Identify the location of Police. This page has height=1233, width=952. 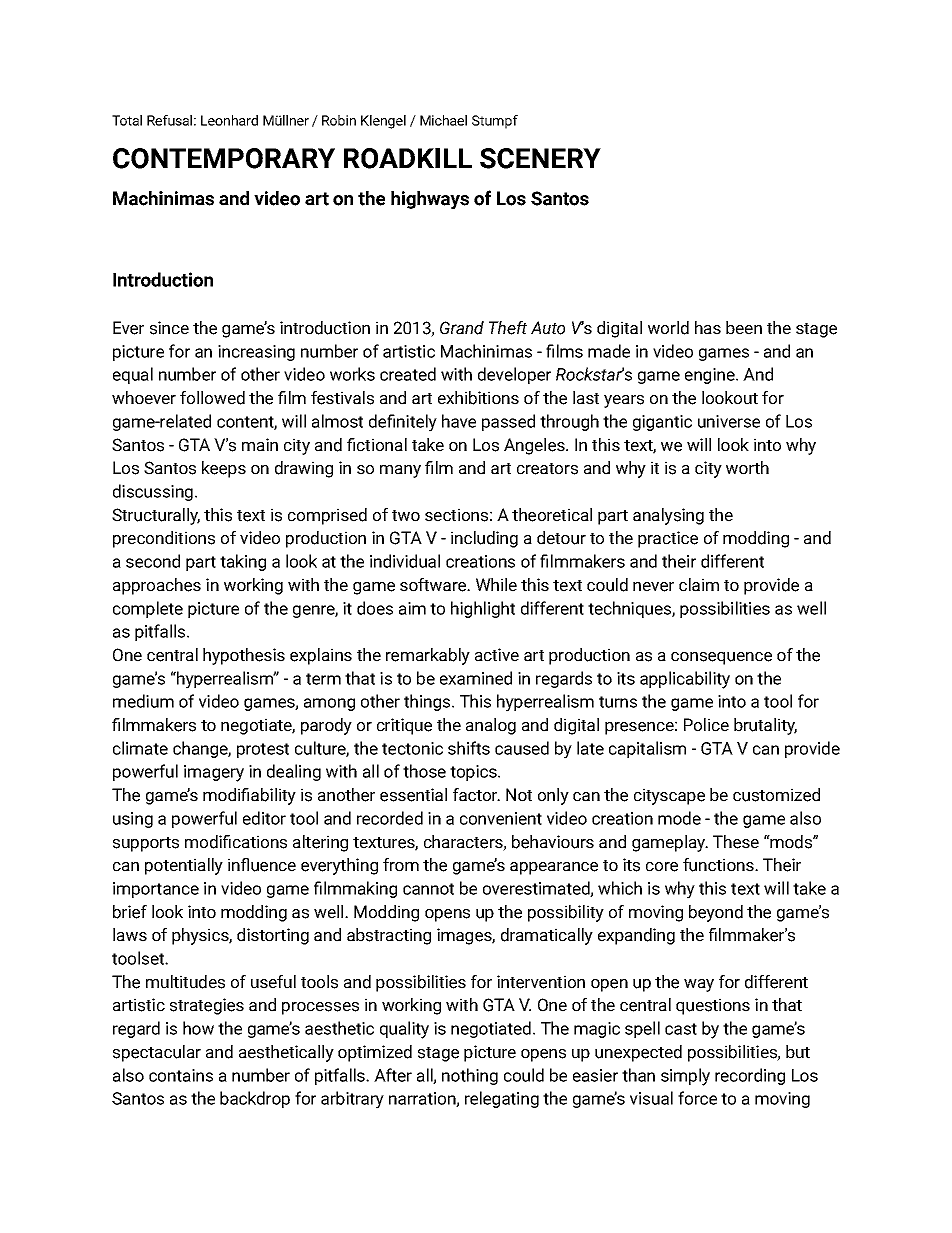
(706, 725).
